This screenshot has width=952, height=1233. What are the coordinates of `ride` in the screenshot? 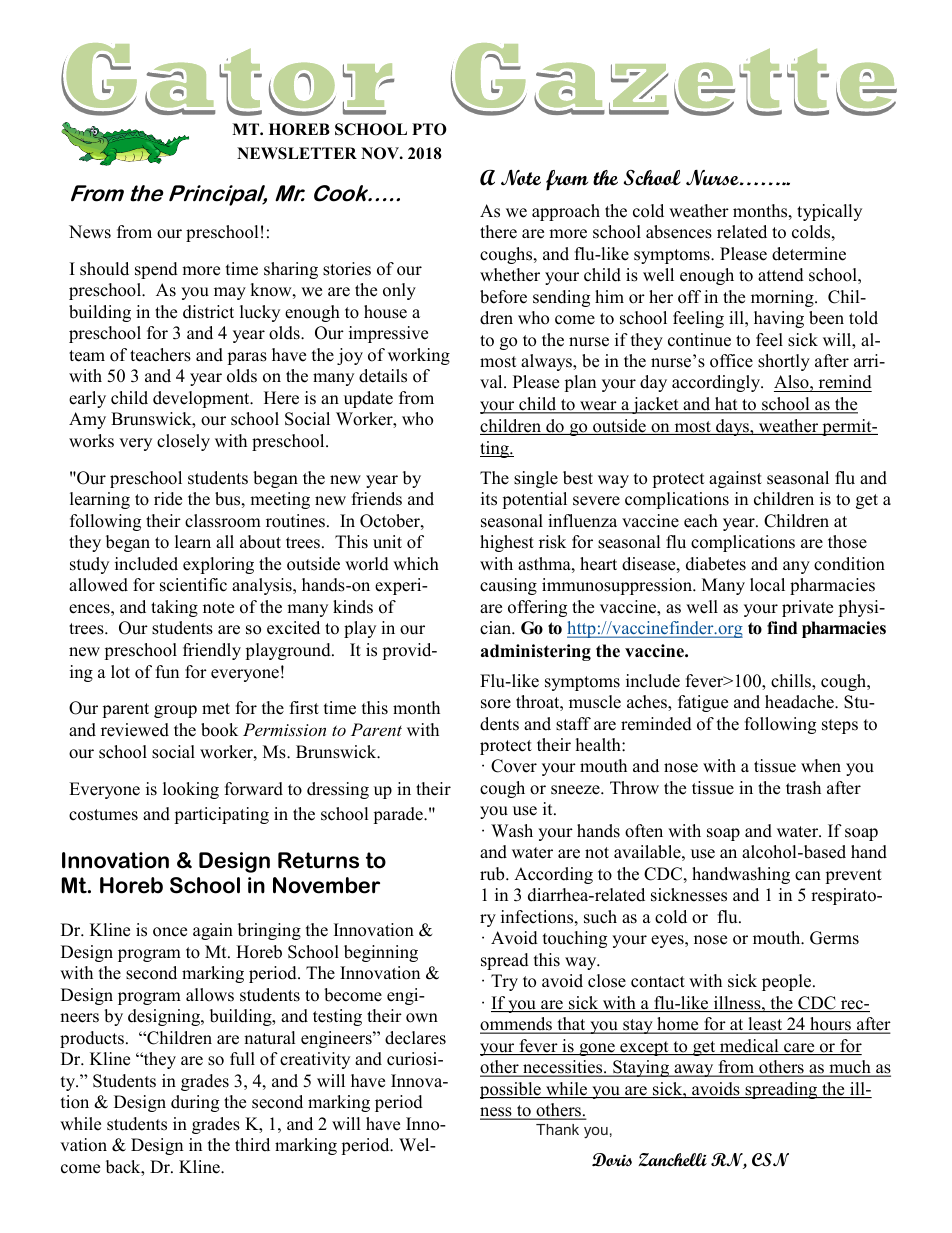 It's located at (168, 499).
